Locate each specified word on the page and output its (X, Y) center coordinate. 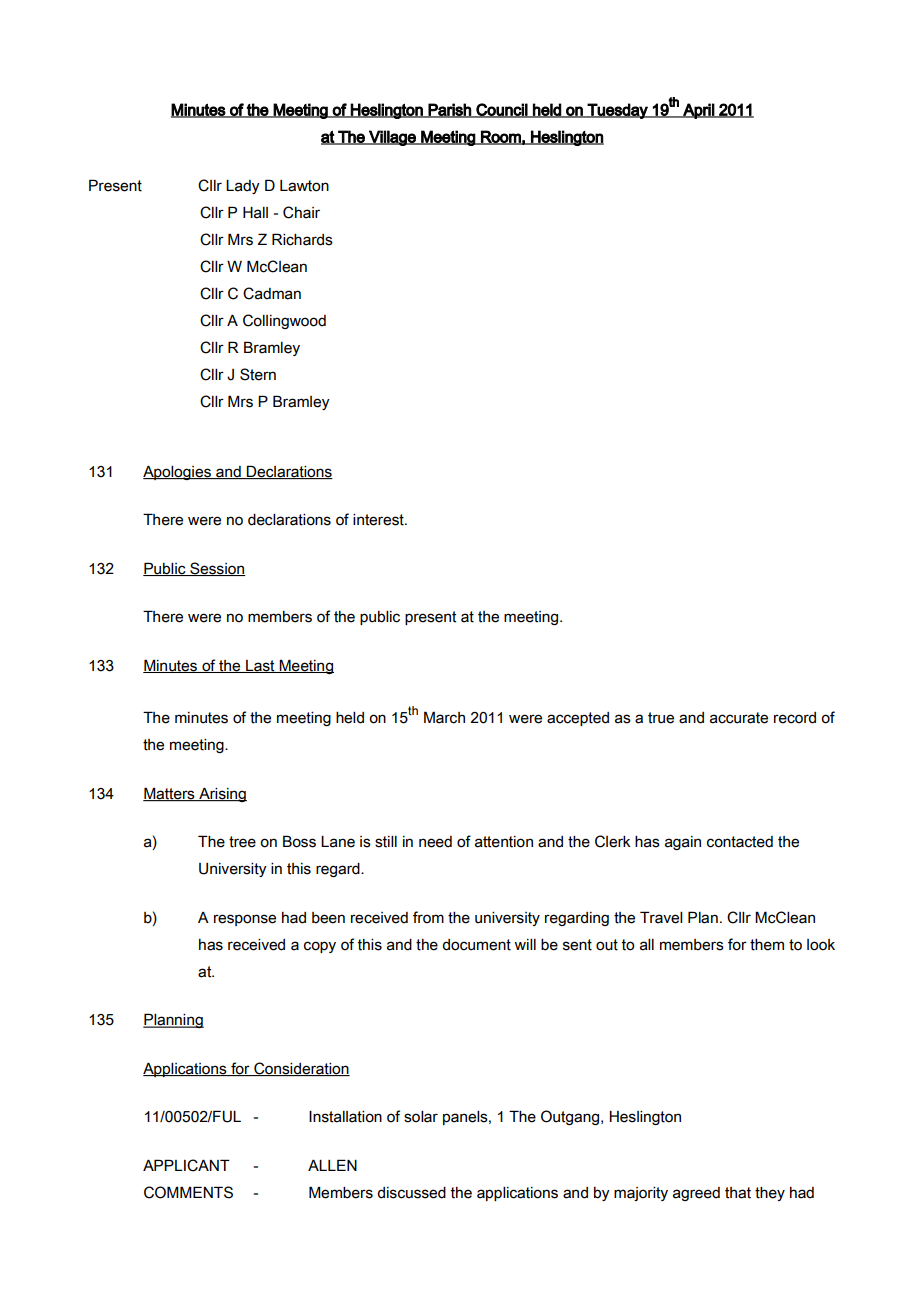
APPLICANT (186, 1165)
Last (260, 666)
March (444, 717)
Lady (243, 187)
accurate (739, 718)
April (698, 111)
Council (501, 110)
